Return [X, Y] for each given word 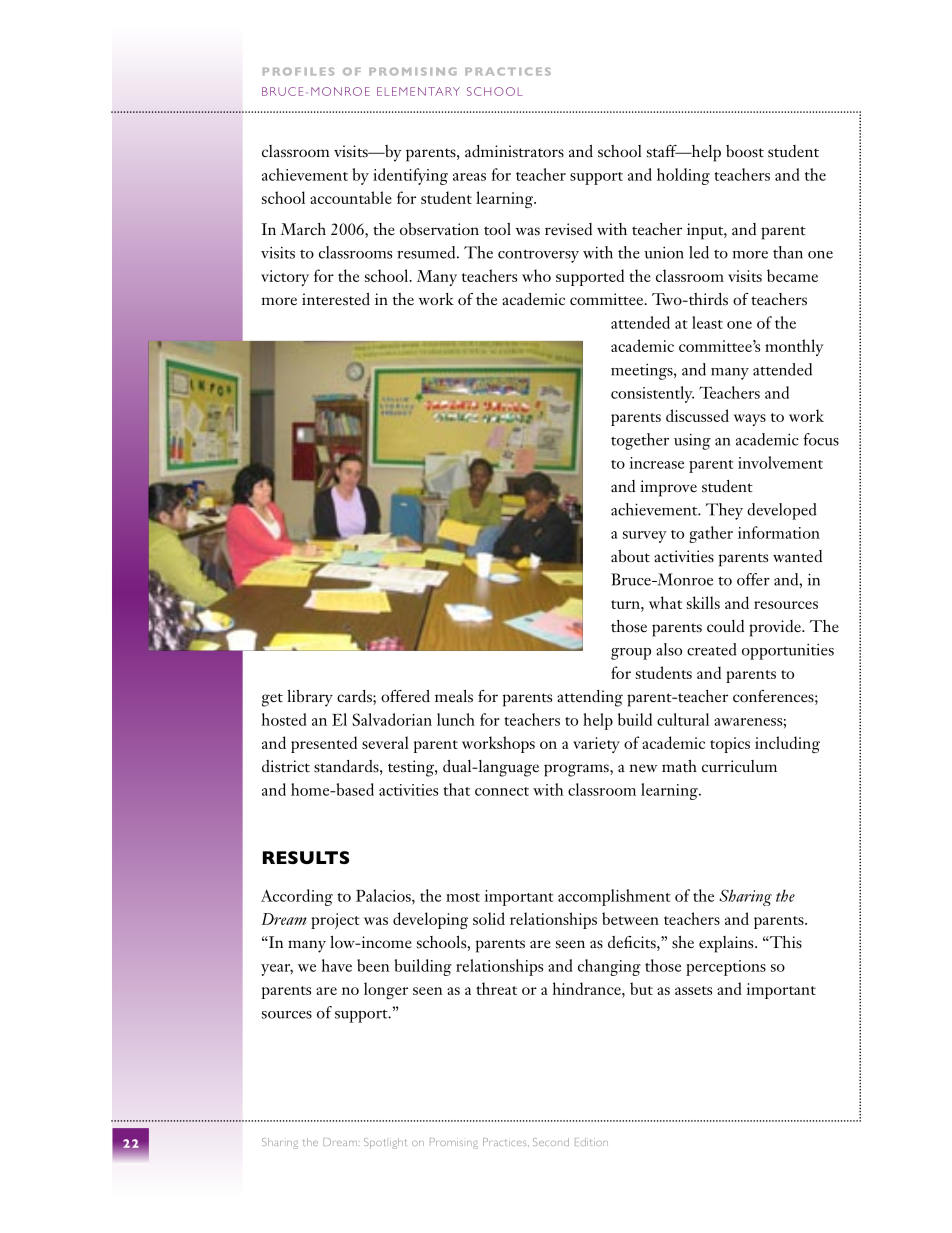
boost [745, 151]
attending [590, 698]
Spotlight [385, 1143]
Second [551, 1142]
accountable [351, 197]
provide [776, 628]
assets [693, 990]
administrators [514, 151]
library [310, 698]
